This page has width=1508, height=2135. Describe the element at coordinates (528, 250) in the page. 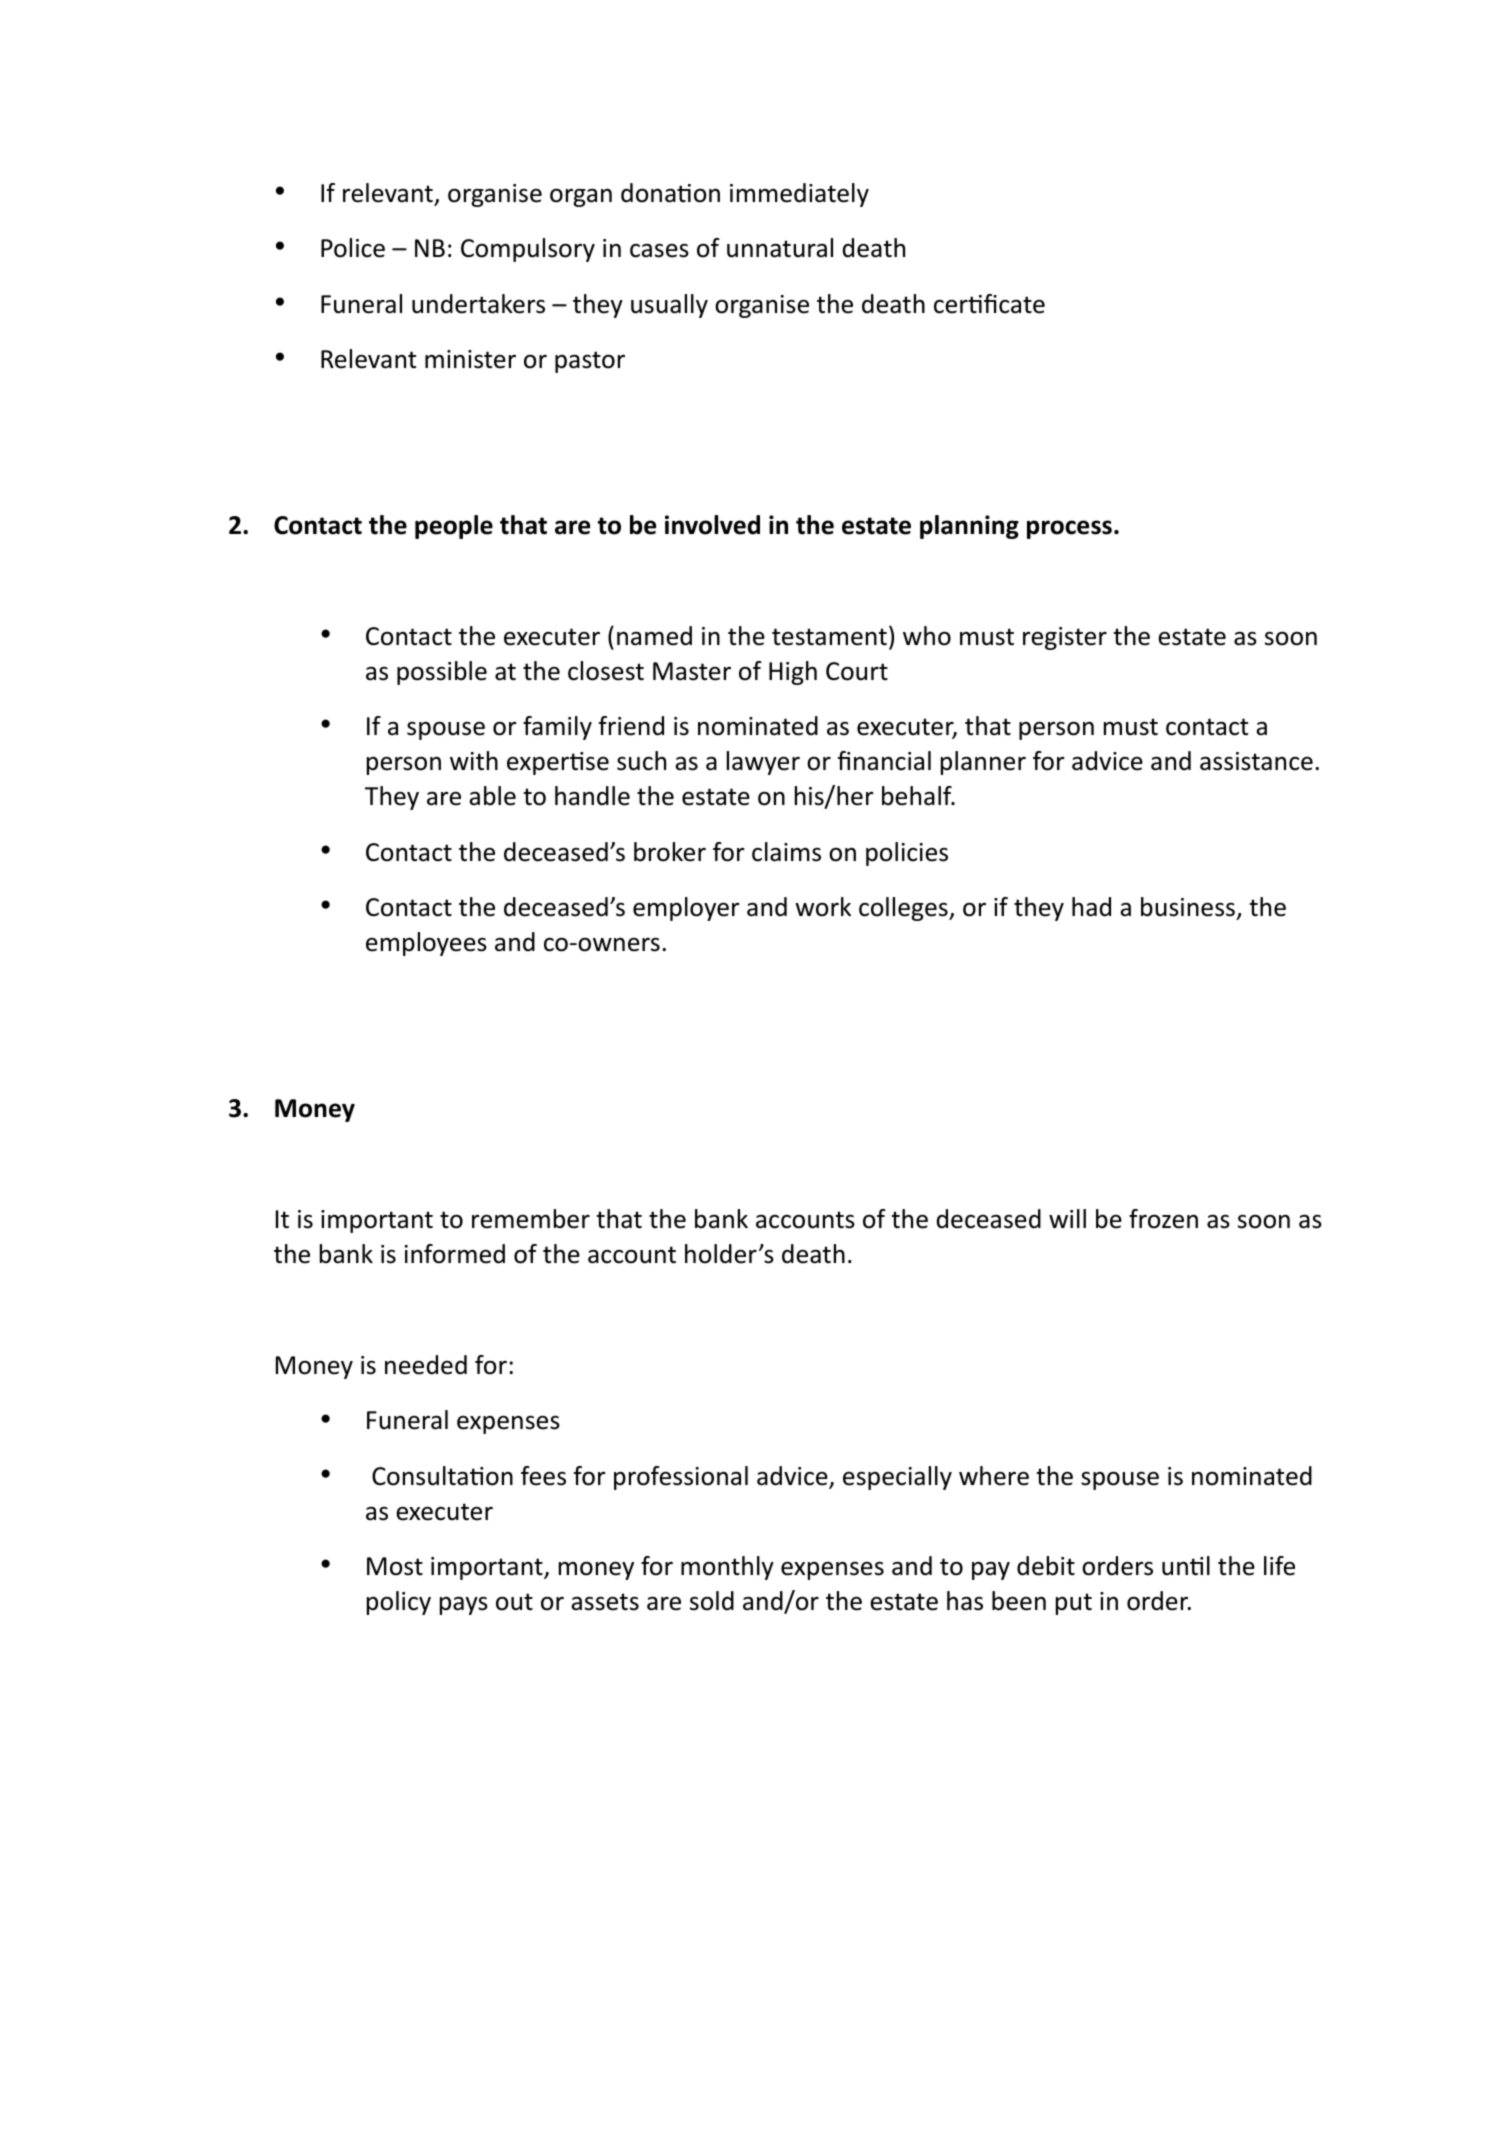

I see `Compulsory` at that location.
